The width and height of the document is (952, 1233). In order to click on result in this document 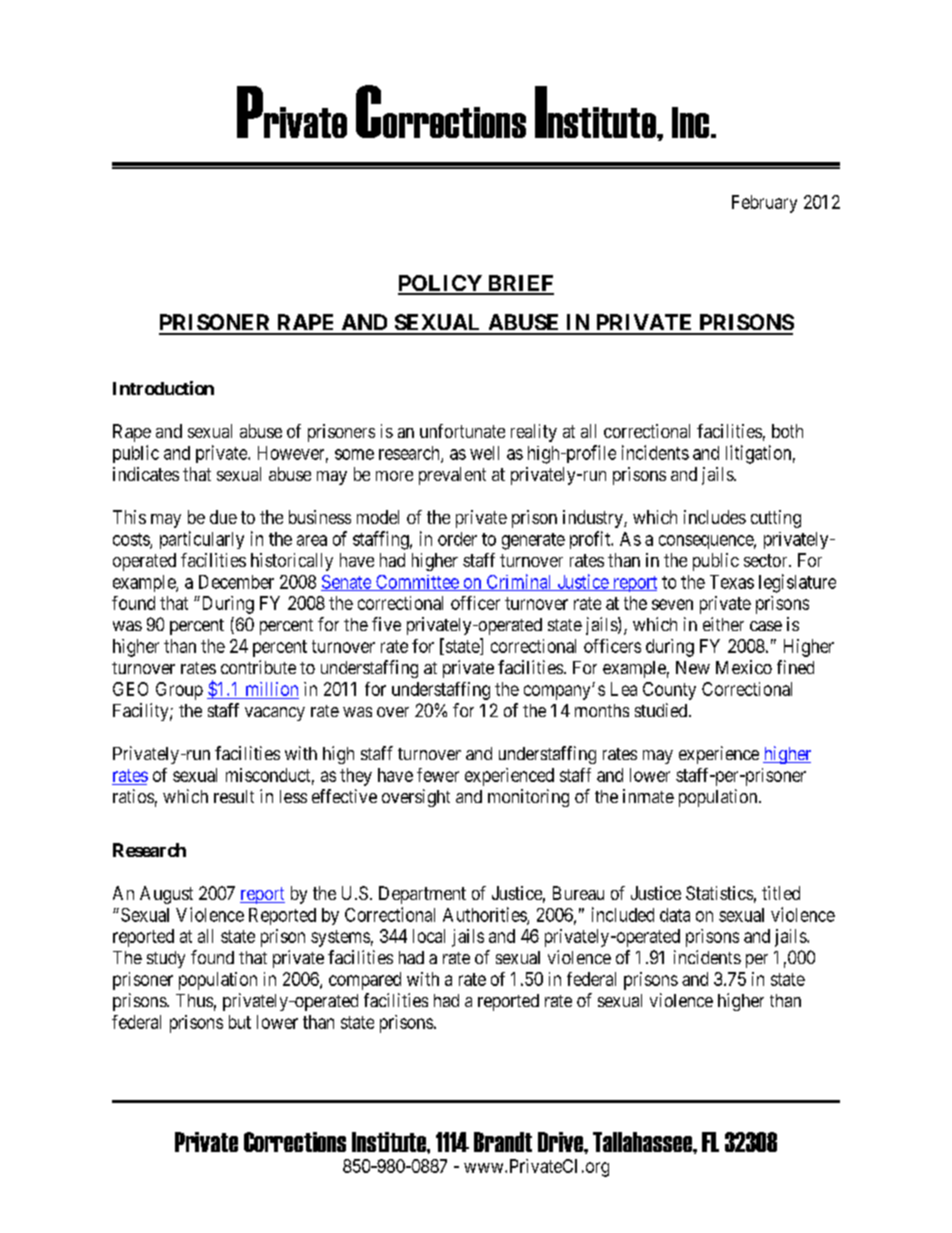, I will do `click(234, 796)`.
